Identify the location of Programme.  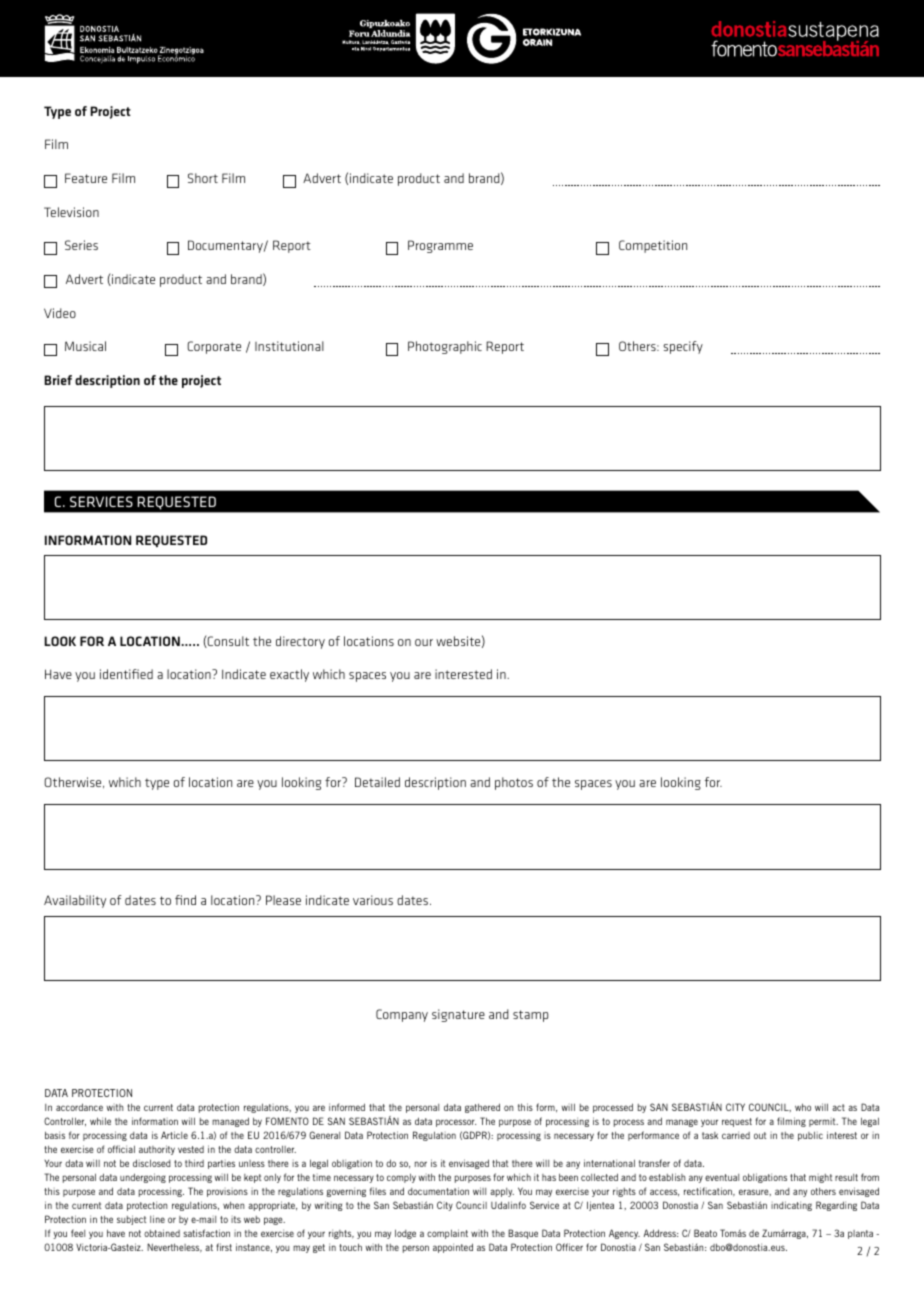
(440, 246).
